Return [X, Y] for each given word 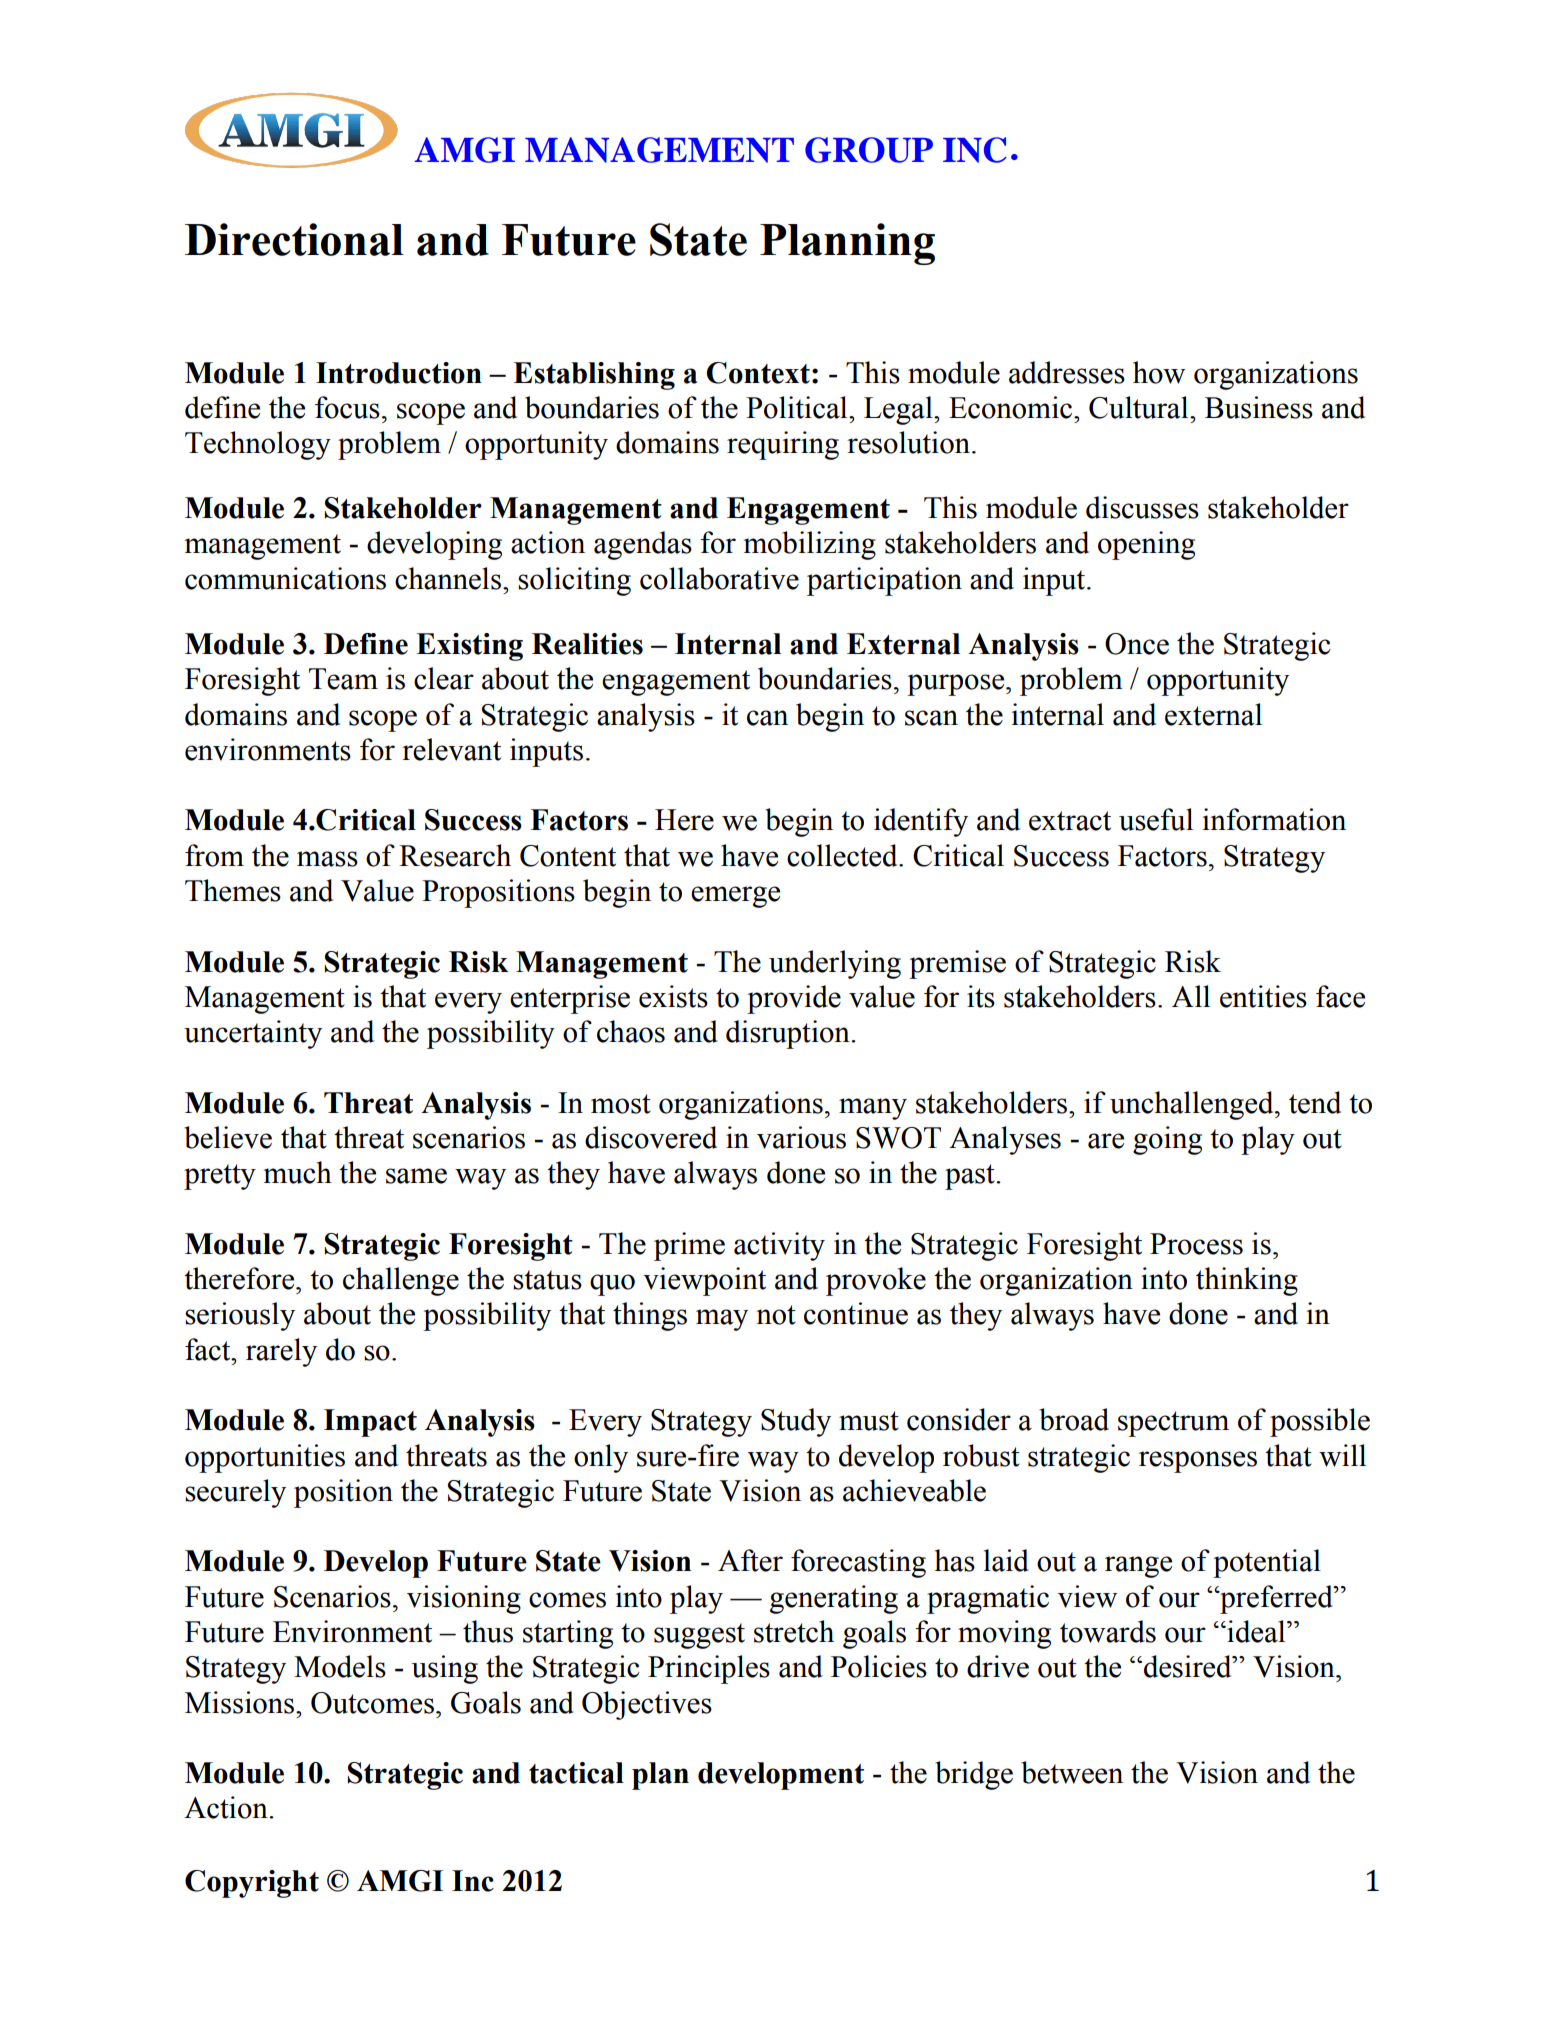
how [1159, 372]
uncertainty [253, 1034]
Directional [294, 239]
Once [1137, 644]
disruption [789, 1034]
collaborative [719, 578]
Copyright [252, 1884]
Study [796, 1422]
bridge [974, 1775]
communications [285, 578]
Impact [370, 1423]
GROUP [869, 150]
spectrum [1173, 1424]
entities [1263, 996]
